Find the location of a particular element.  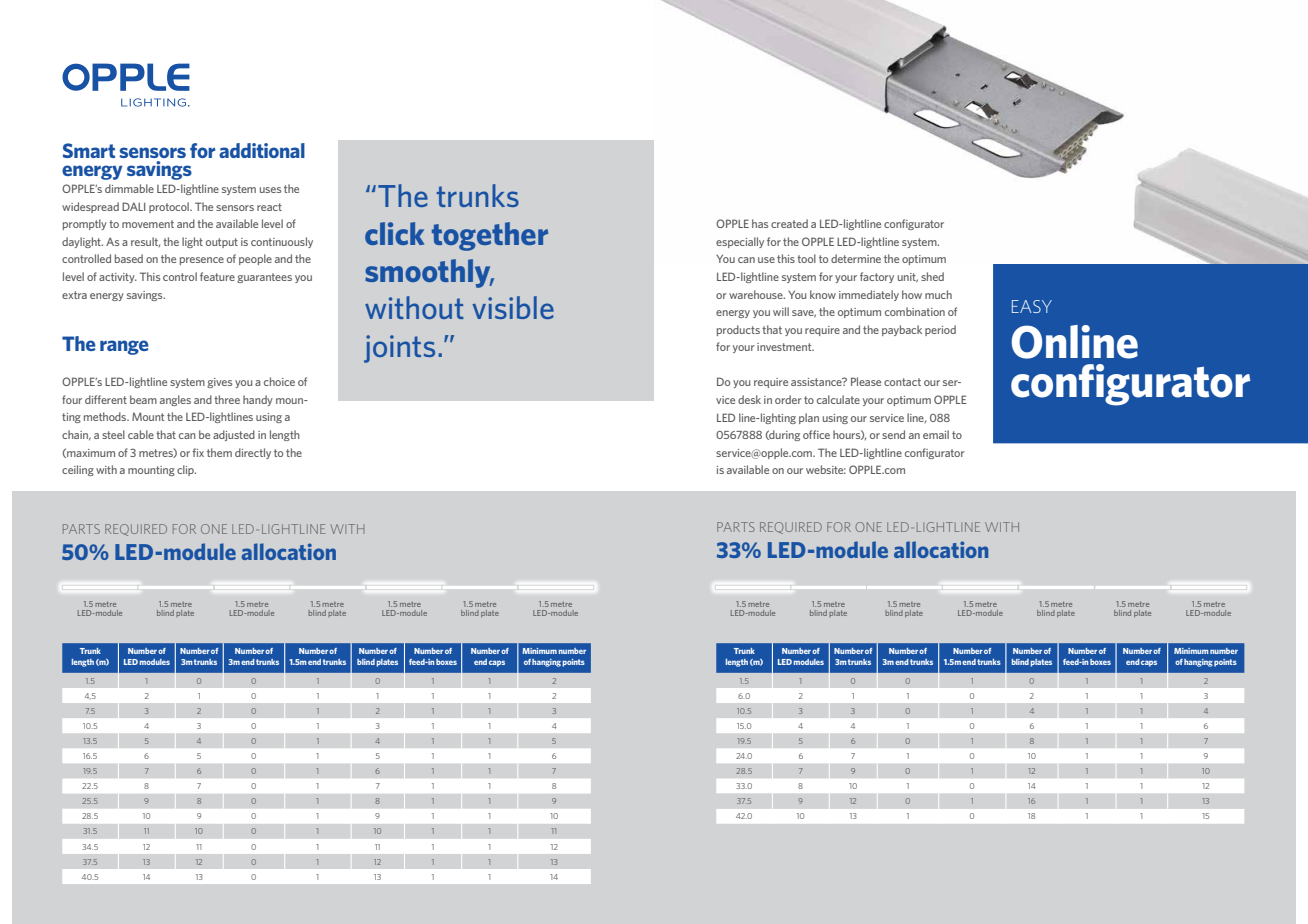

website is located at coordinates (826, 469).
